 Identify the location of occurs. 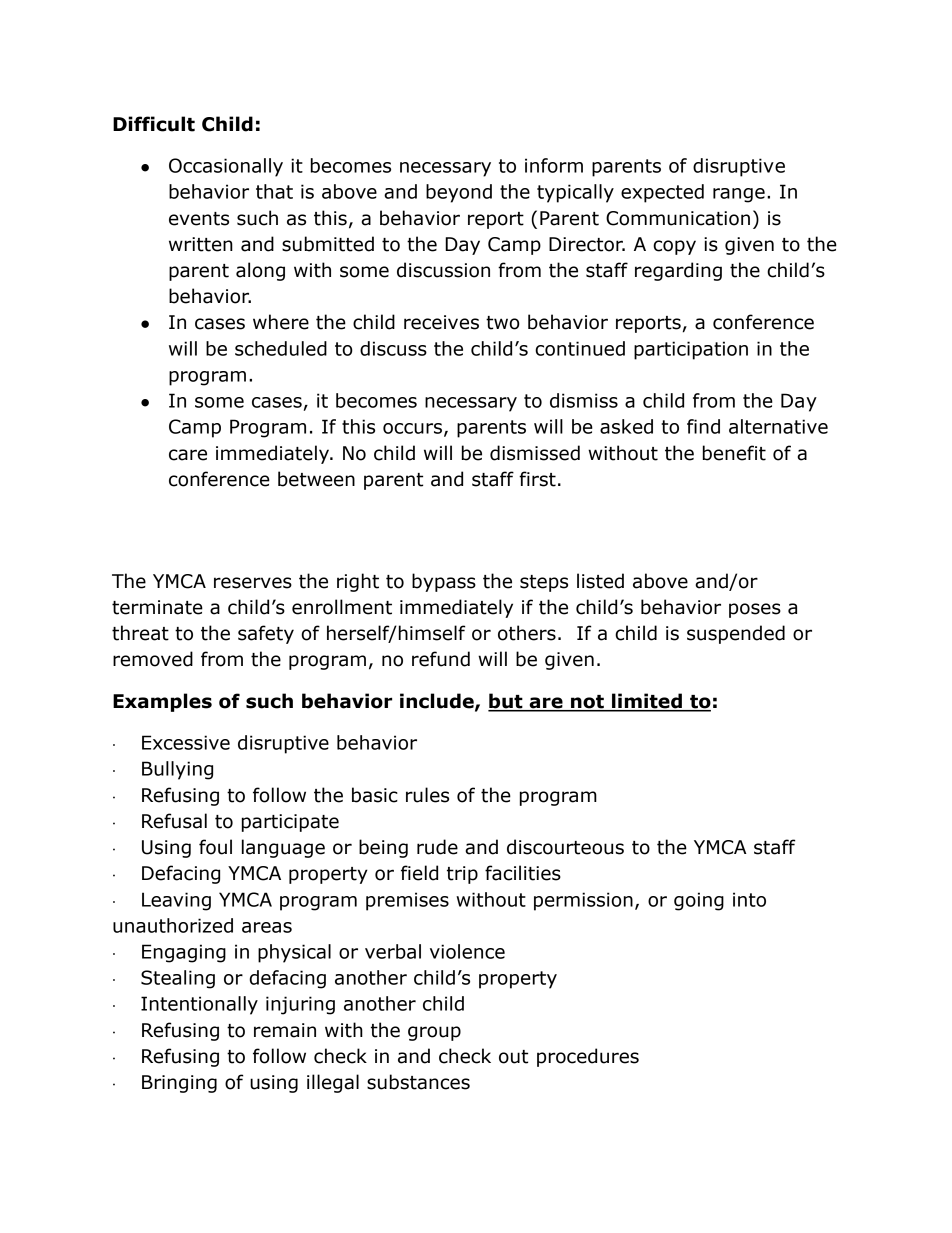
(412, 428).
